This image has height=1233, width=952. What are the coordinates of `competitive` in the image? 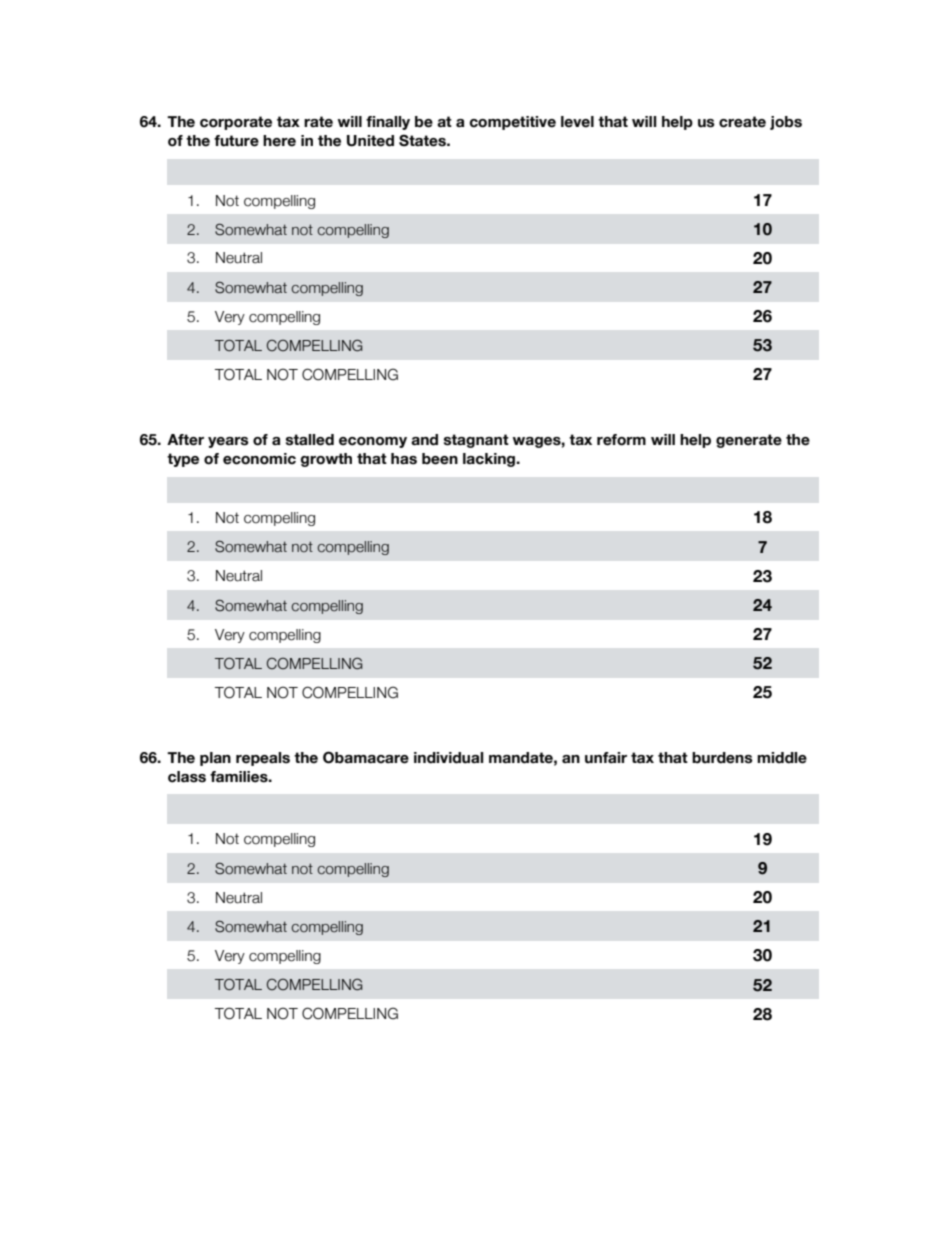 It's located at (513, 123).
